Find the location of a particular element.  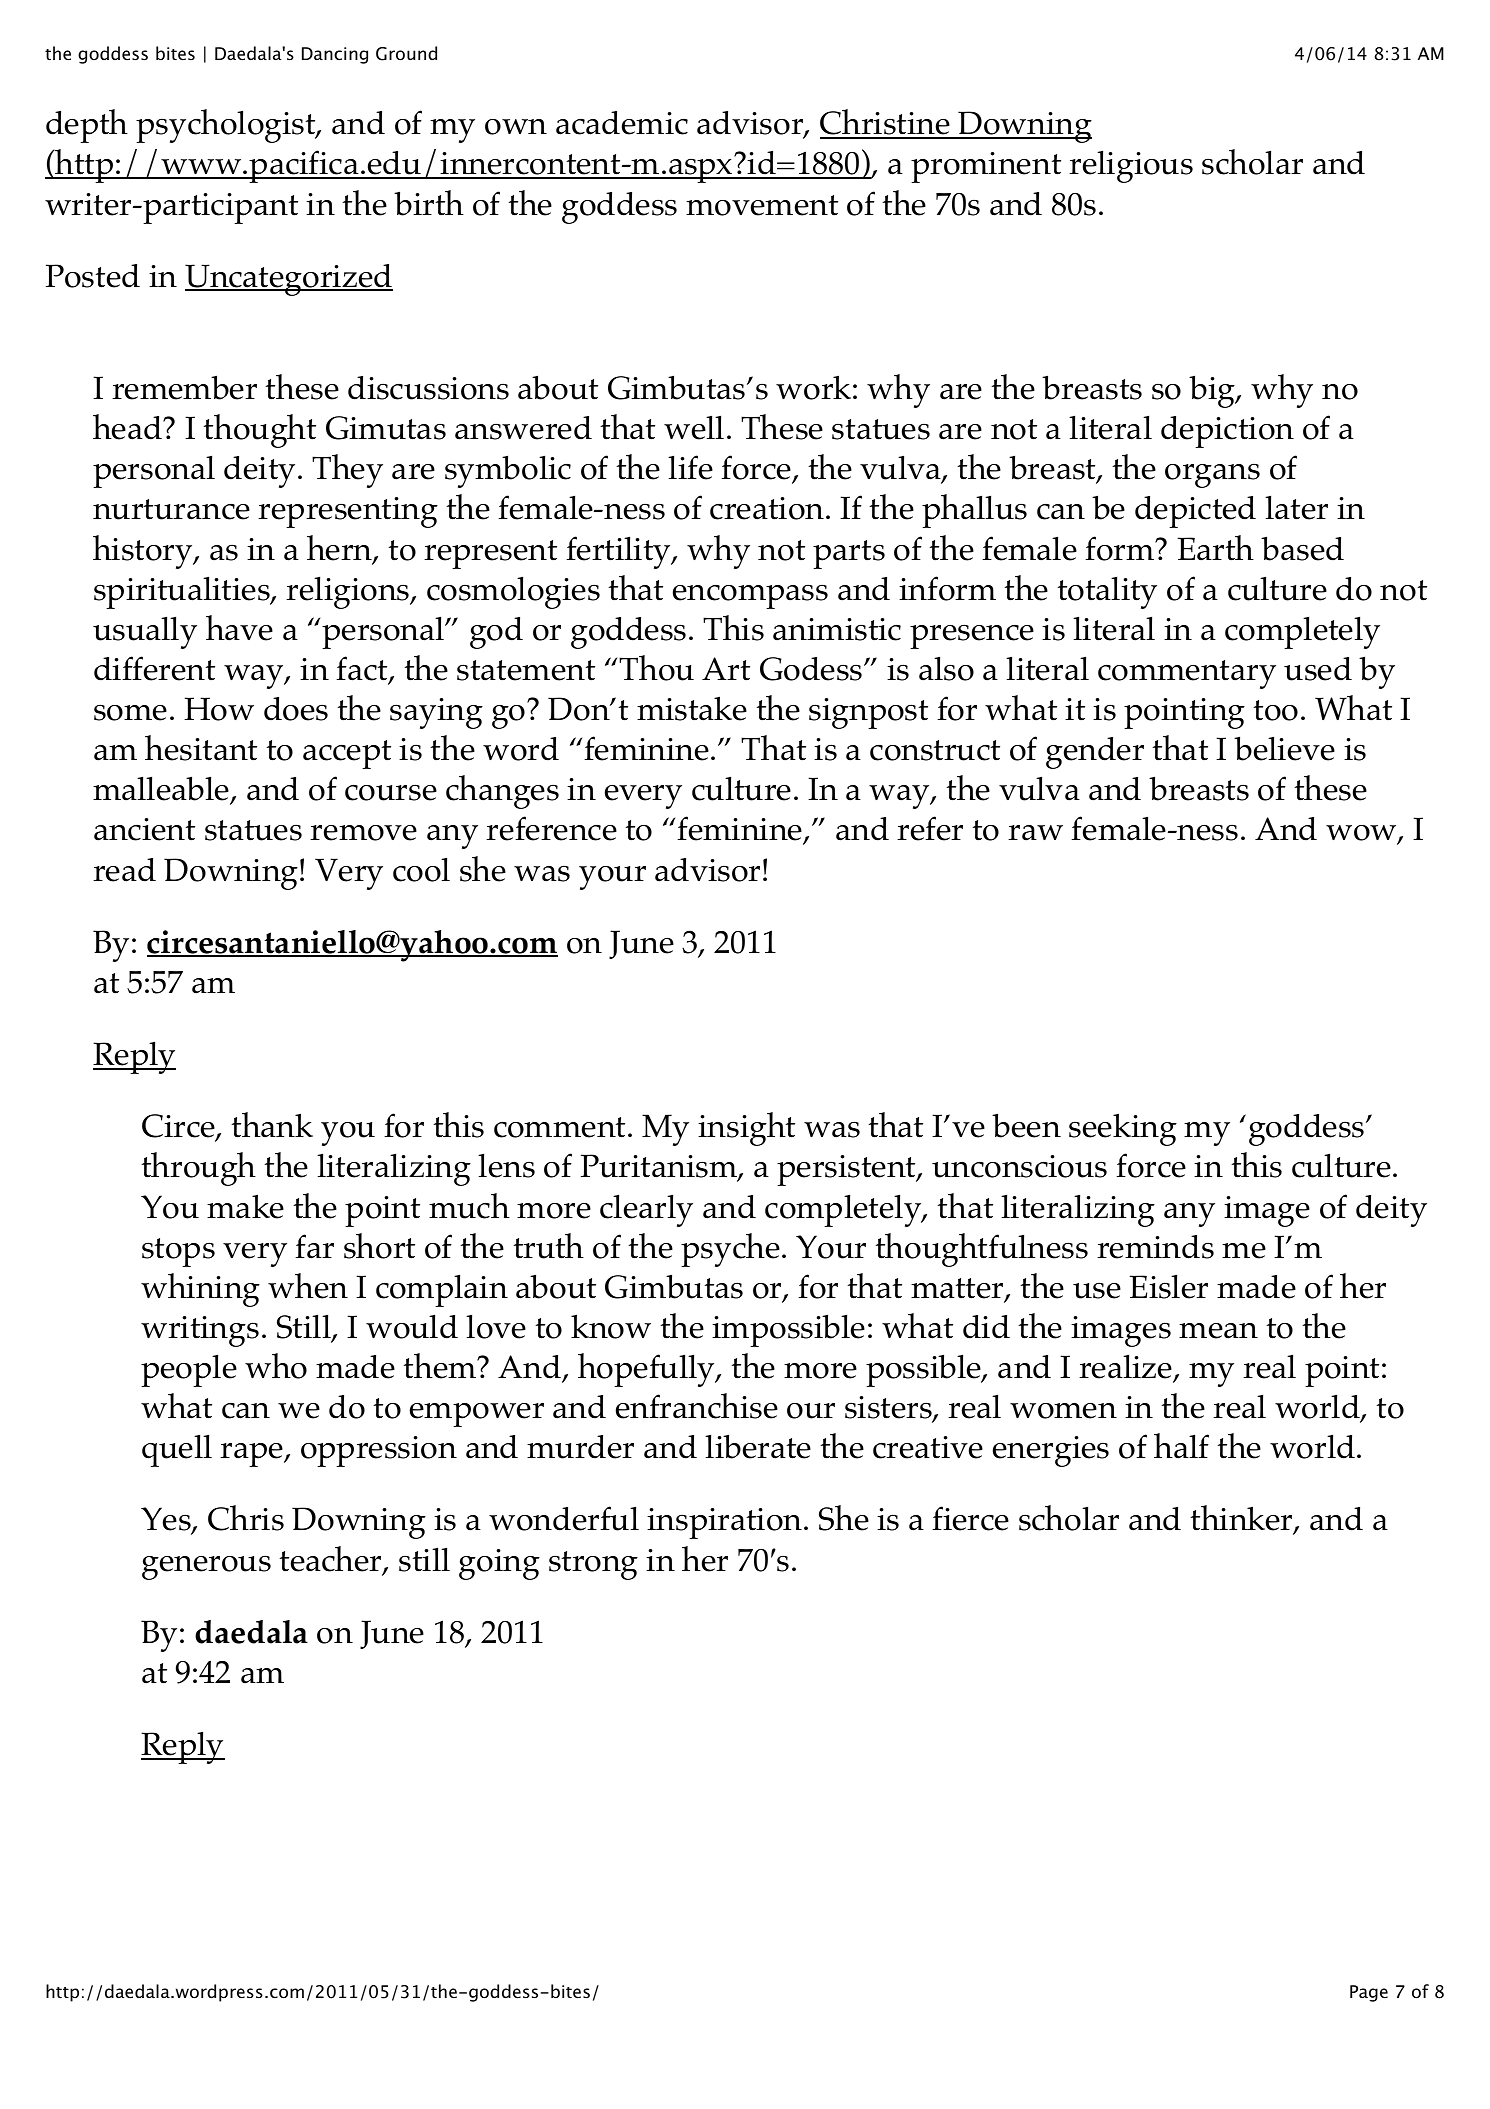

Dancing is located at coordinates (335, 55).
